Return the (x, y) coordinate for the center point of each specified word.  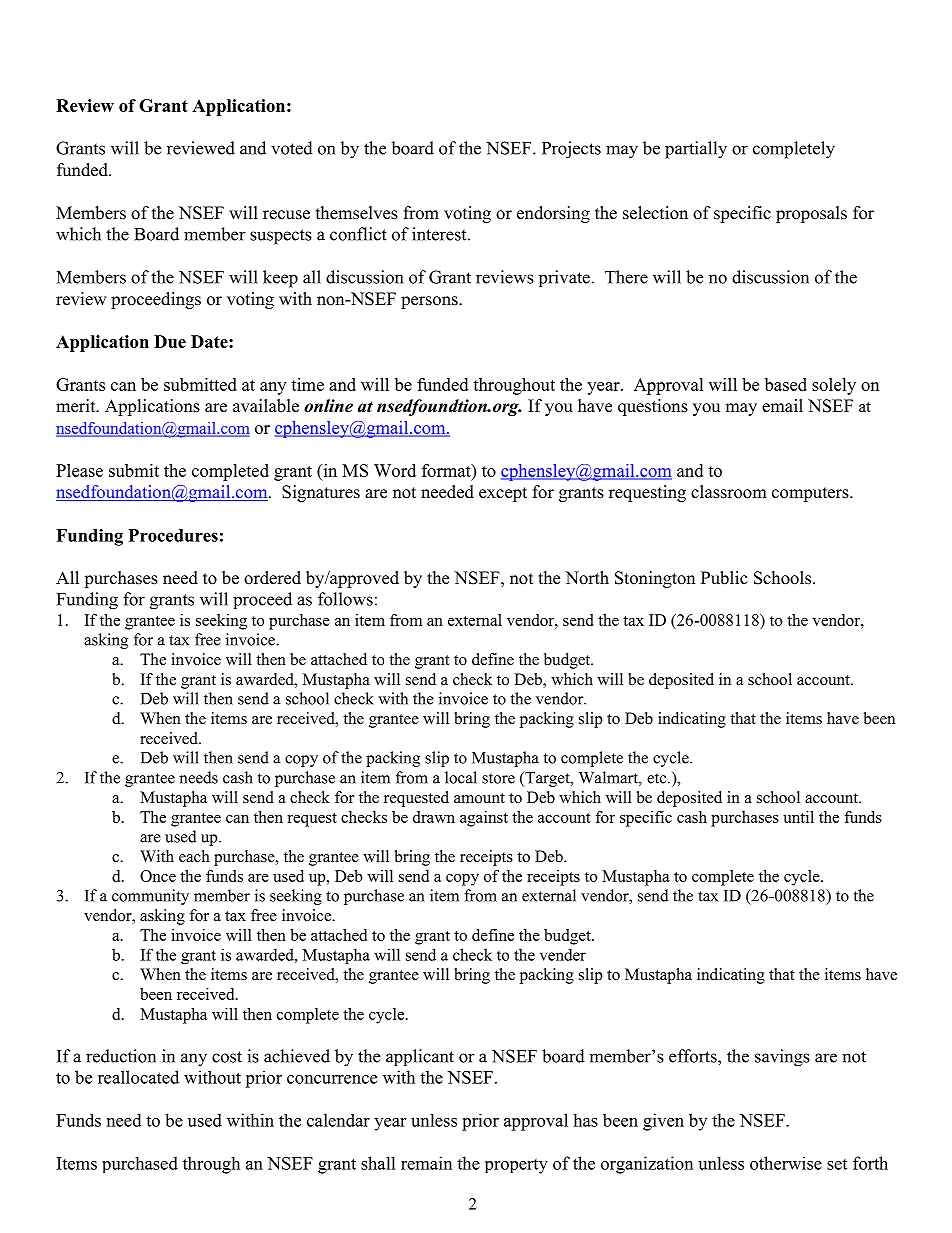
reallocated (138, 1077)
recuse (286, 215)
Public (724, 578)
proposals (811, 214)
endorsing (553, 214)
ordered (272, 578)
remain (426, 1163)
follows (345, 599)
